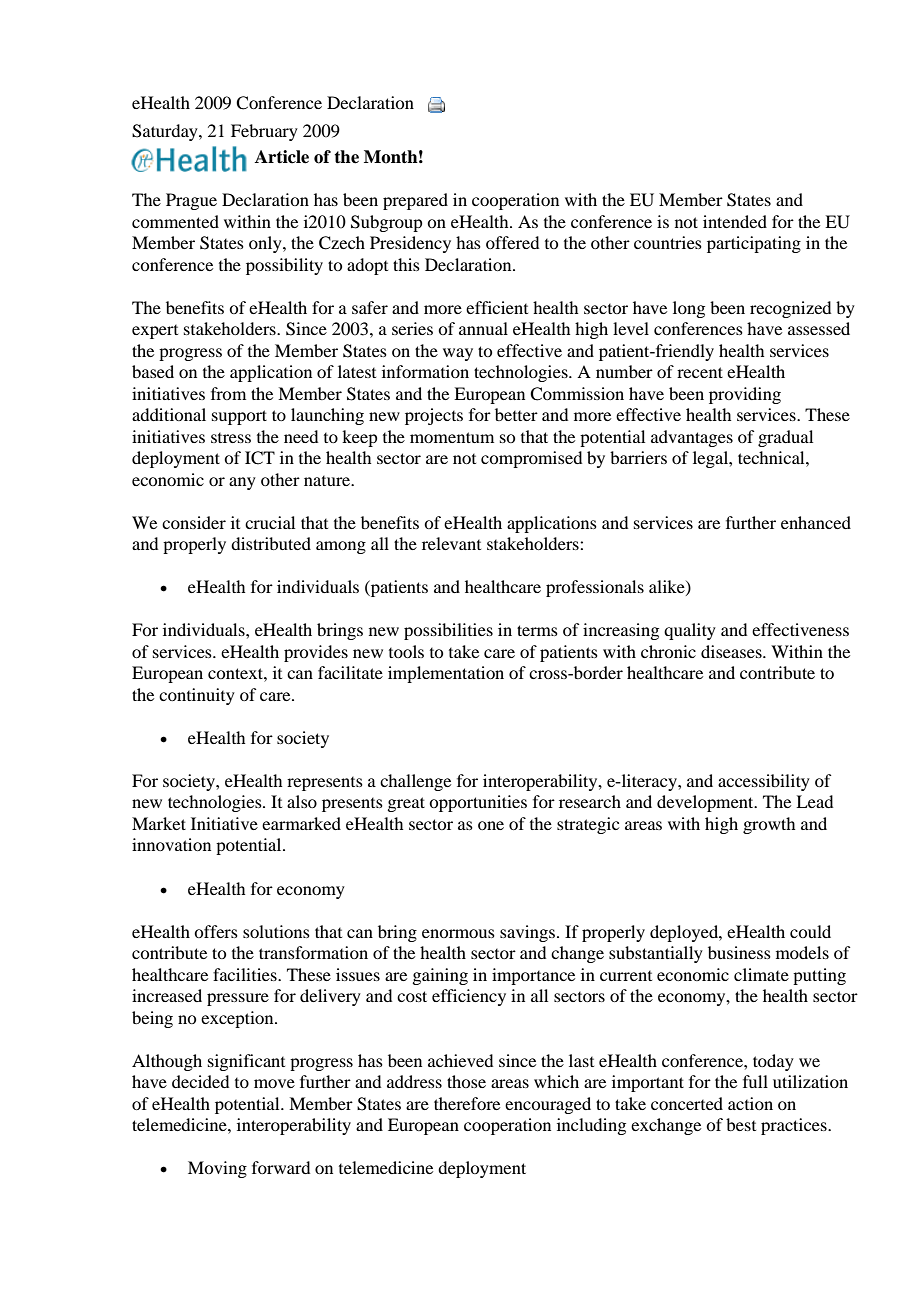 Image resolution: width=924 pixels, height=1308 pixels. I want to click on Moving, so click(217, 1169).
